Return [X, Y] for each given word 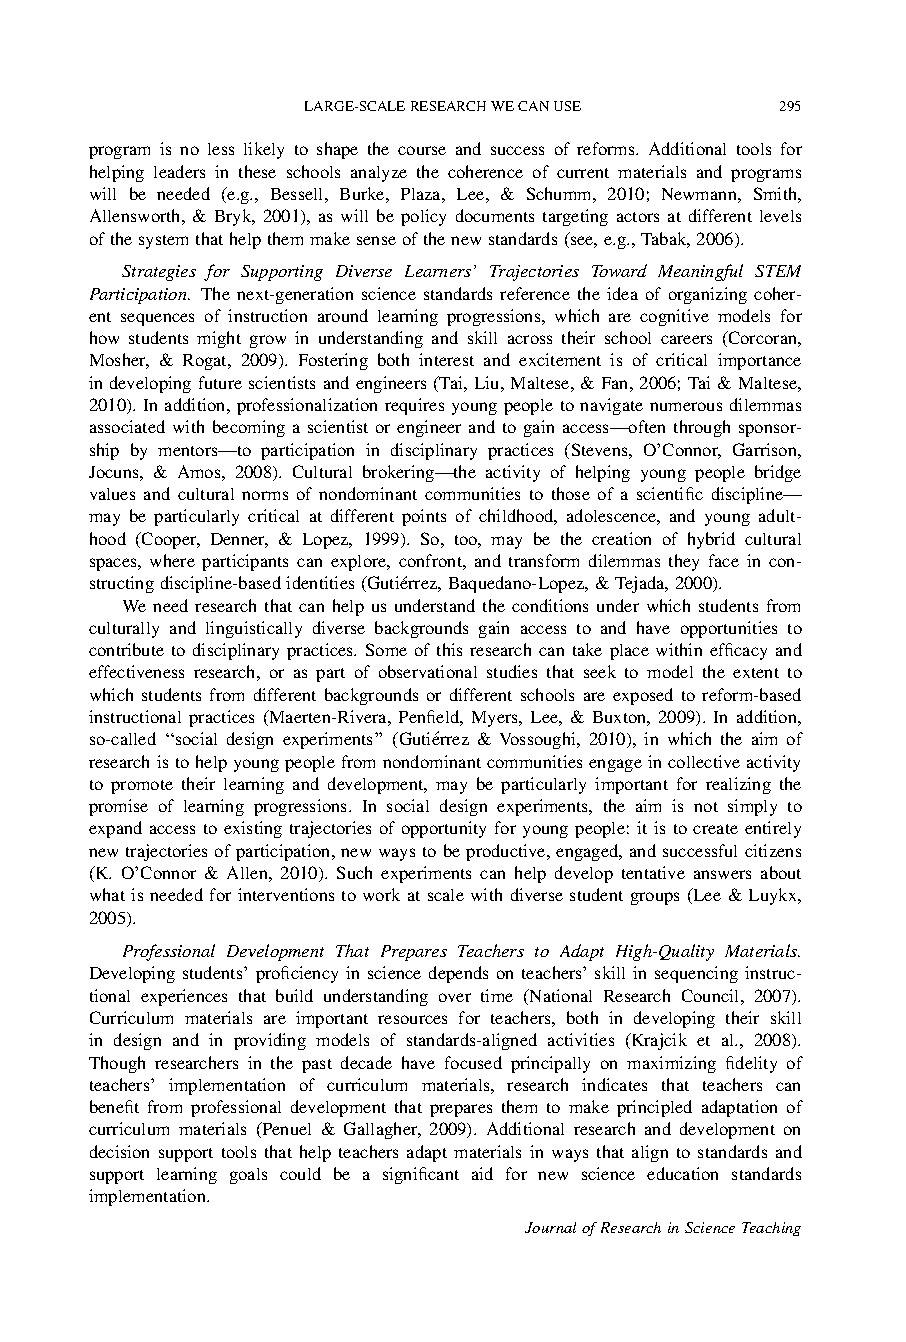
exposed [643, 696]
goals [248, 1176]
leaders [179, 171]
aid [482, 1173]
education [682, 1173]
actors [638, 217]
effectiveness [136, 671]
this [449, 649]
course [422, 150]
